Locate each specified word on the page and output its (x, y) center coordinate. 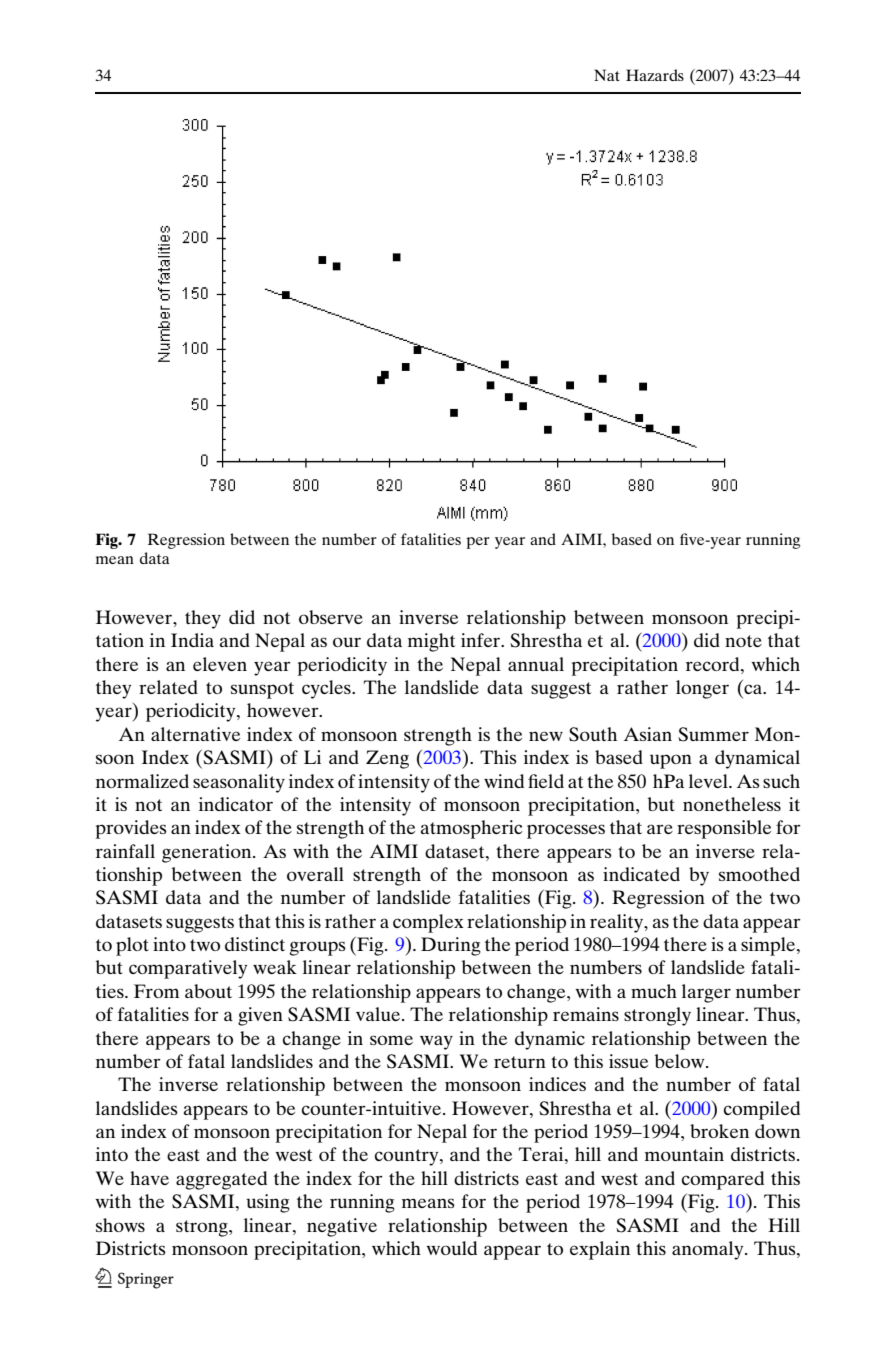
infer (482, 640)
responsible (724, 829)
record (714, 664)
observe (331, 617)
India (192, 640)
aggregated (221, 1180)
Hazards (655, 75)
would (451, 1248)
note (743, 641)
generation (208, 853)
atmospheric (472, 829)
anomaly (709, 1250)
